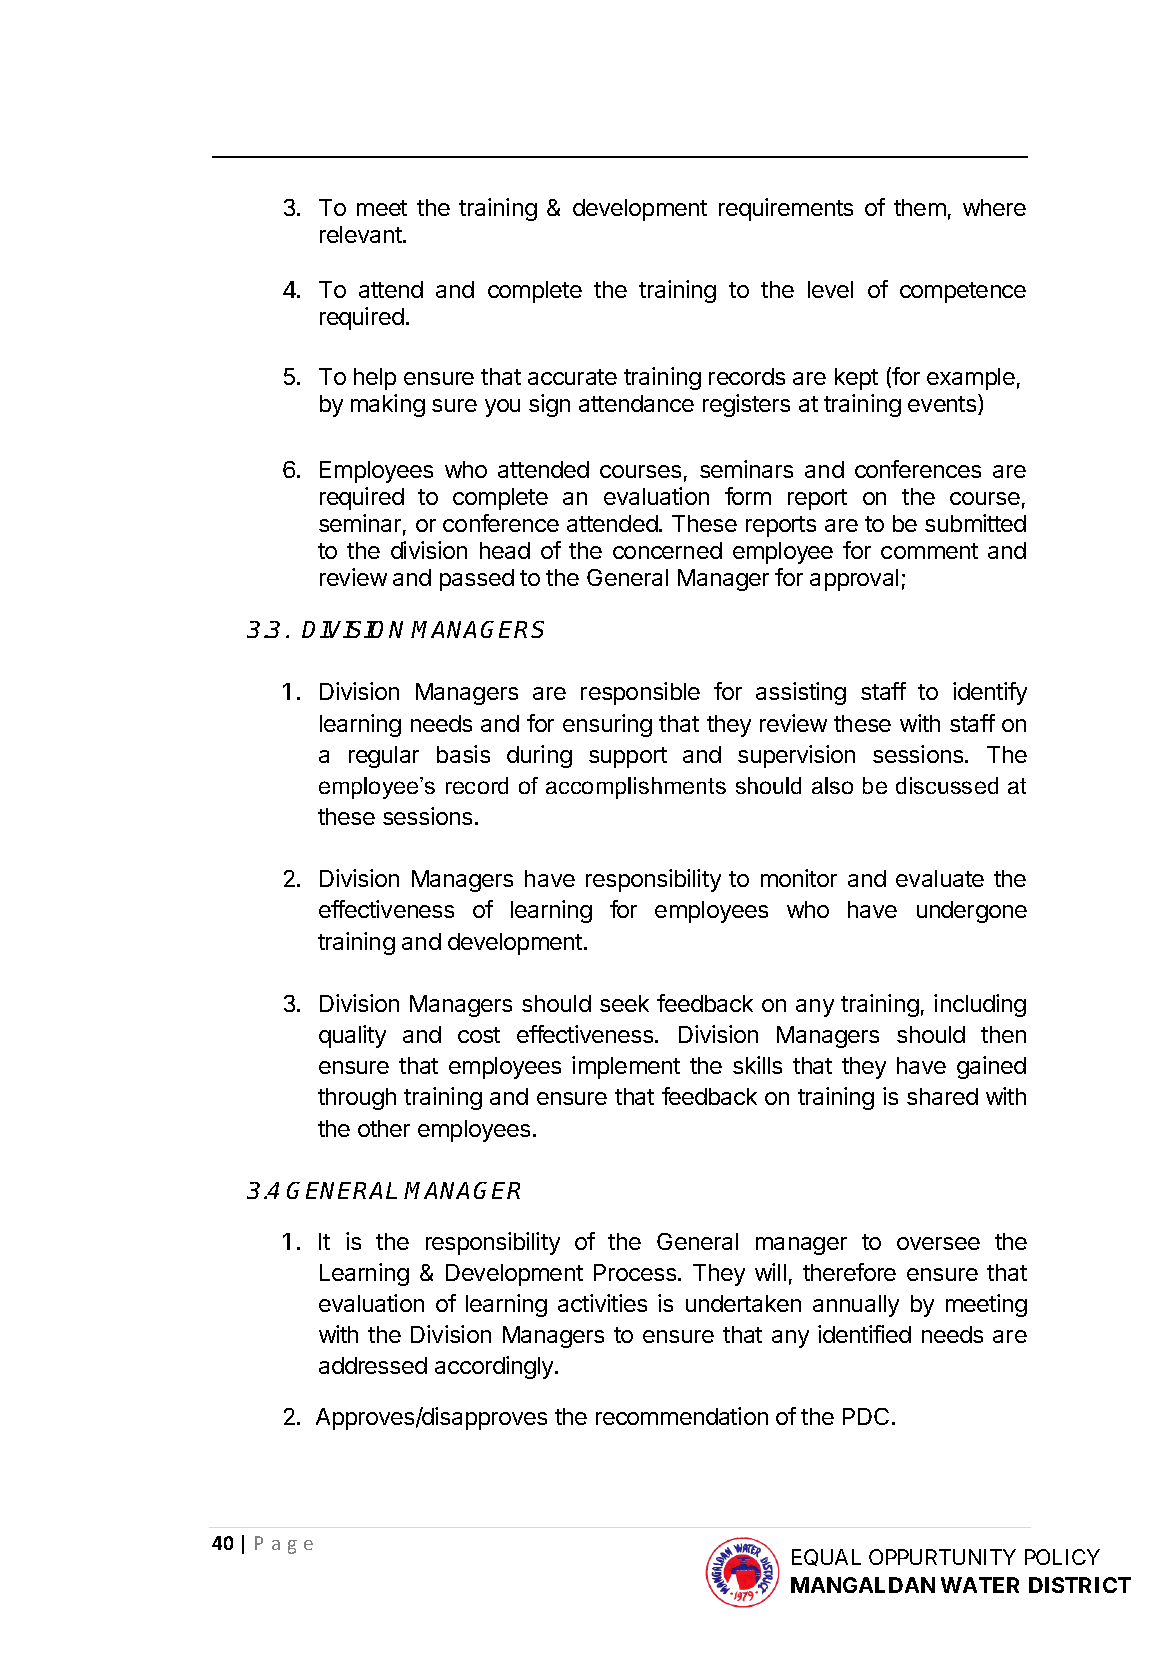  What do you see at coordinates (495, 1367) in the image?
I see `accordingly` at bounding box center [495, 1367].
